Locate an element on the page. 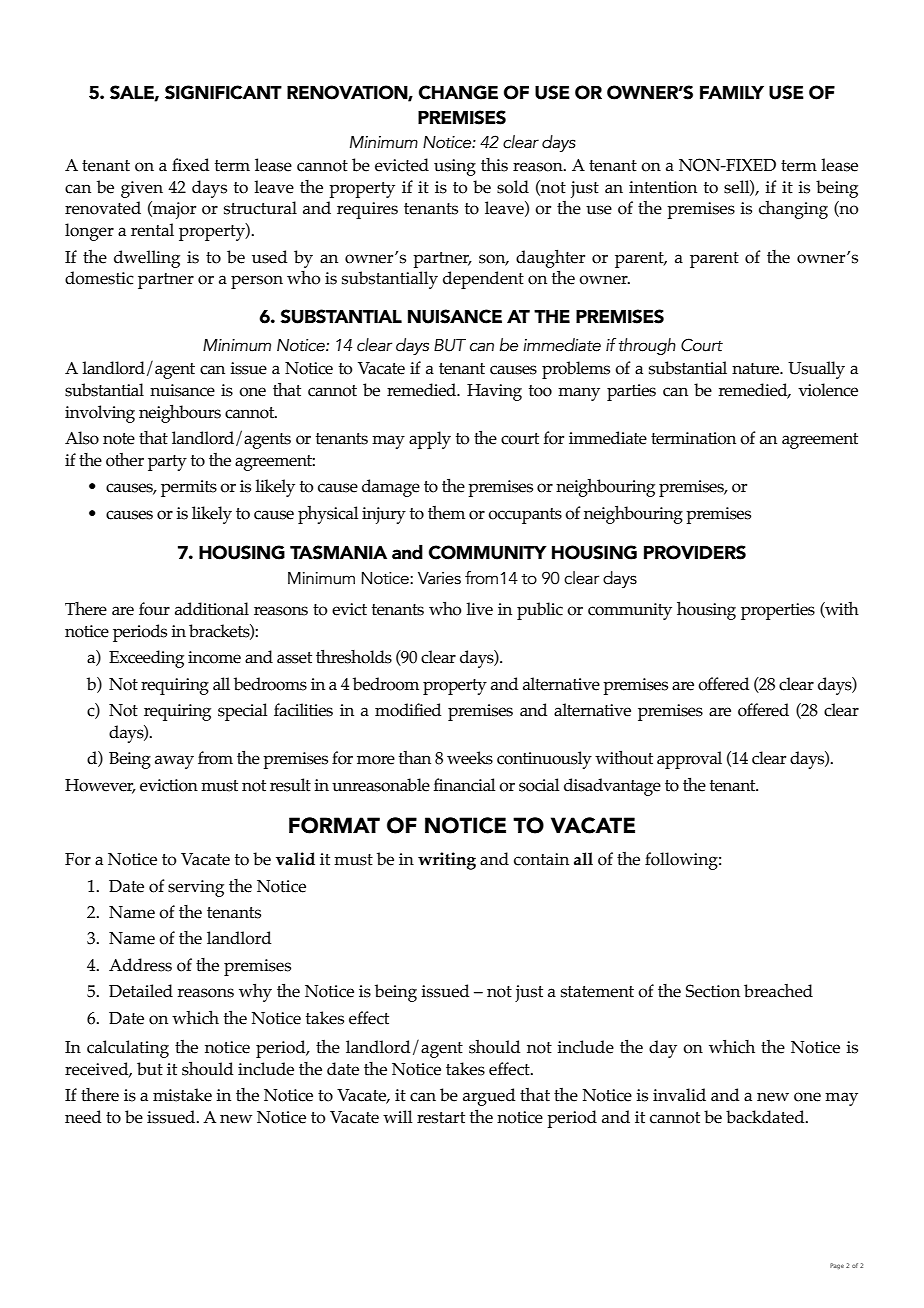  need is located at coordinates (83, 1117).
